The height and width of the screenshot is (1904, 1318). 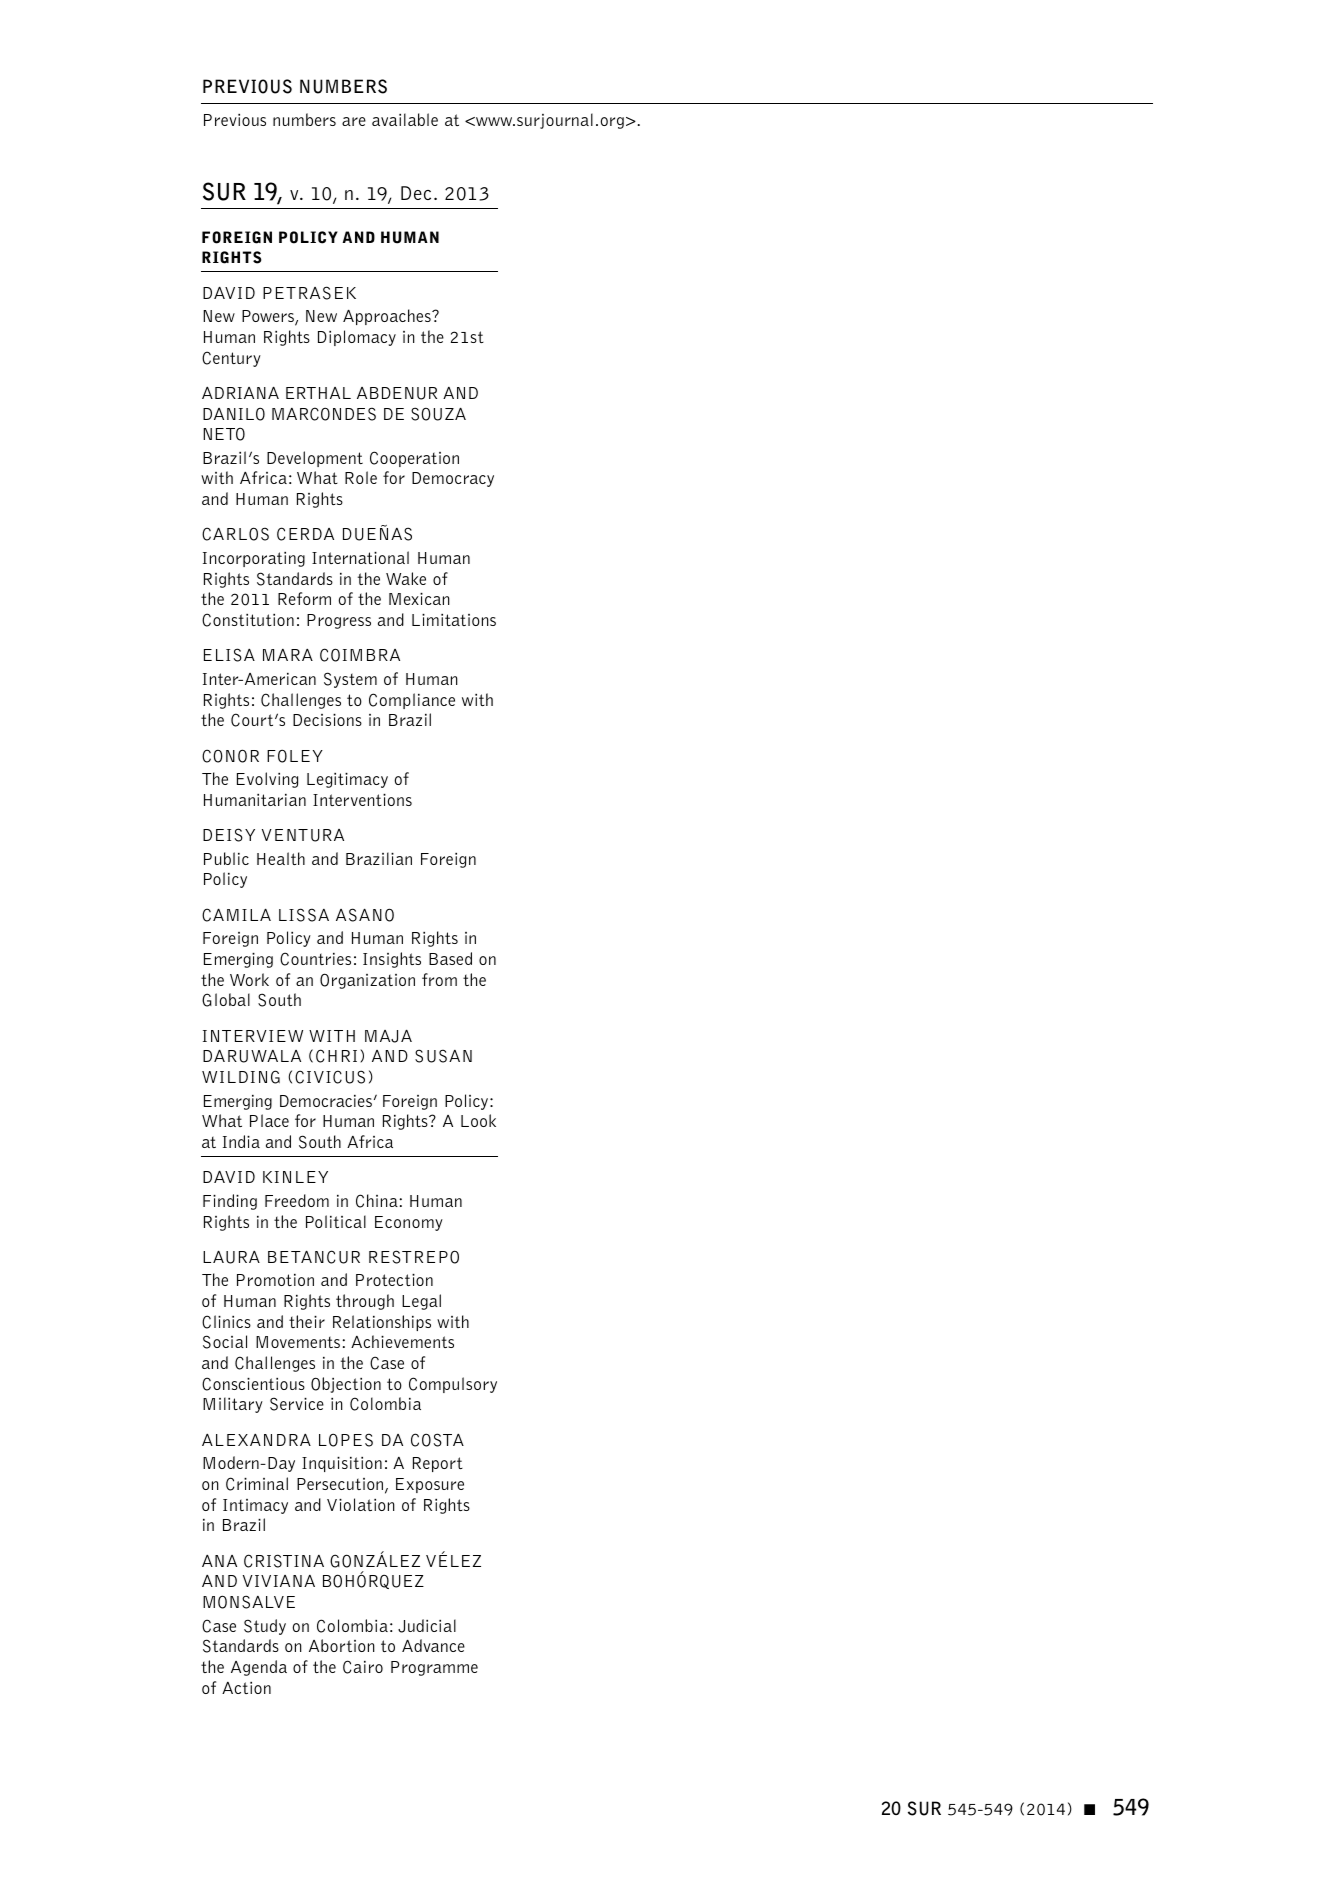 I want to click on Role, so click(x=361, y=477).
